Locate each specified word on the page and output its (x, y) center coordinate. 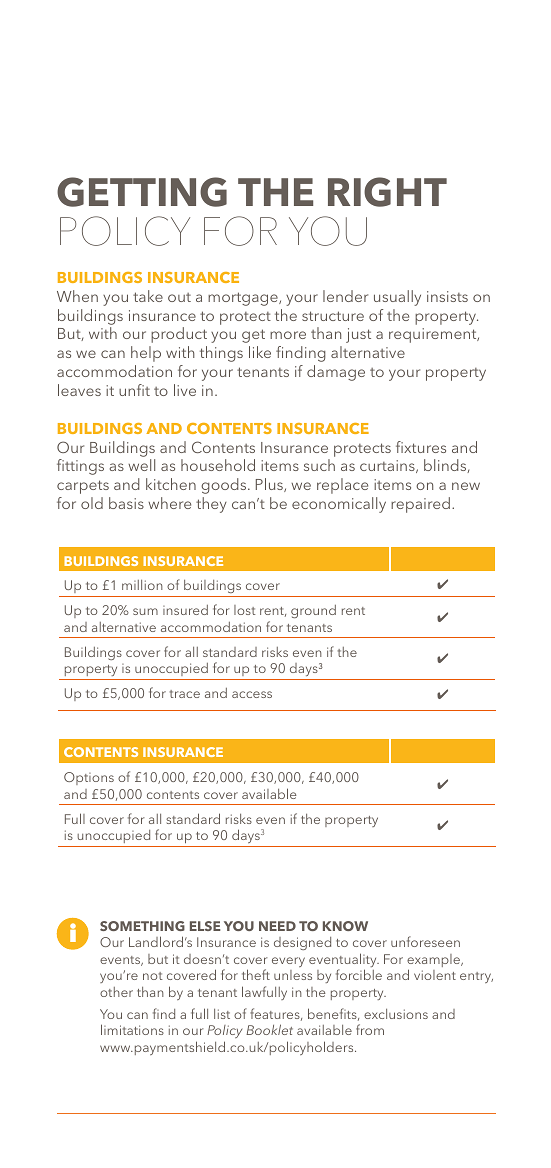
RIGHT (387, 192)
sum (145, 611)
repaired (420, 505)
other (116, 992)
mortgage (244, 299)
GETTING (142, 192)
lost (244, 610)
